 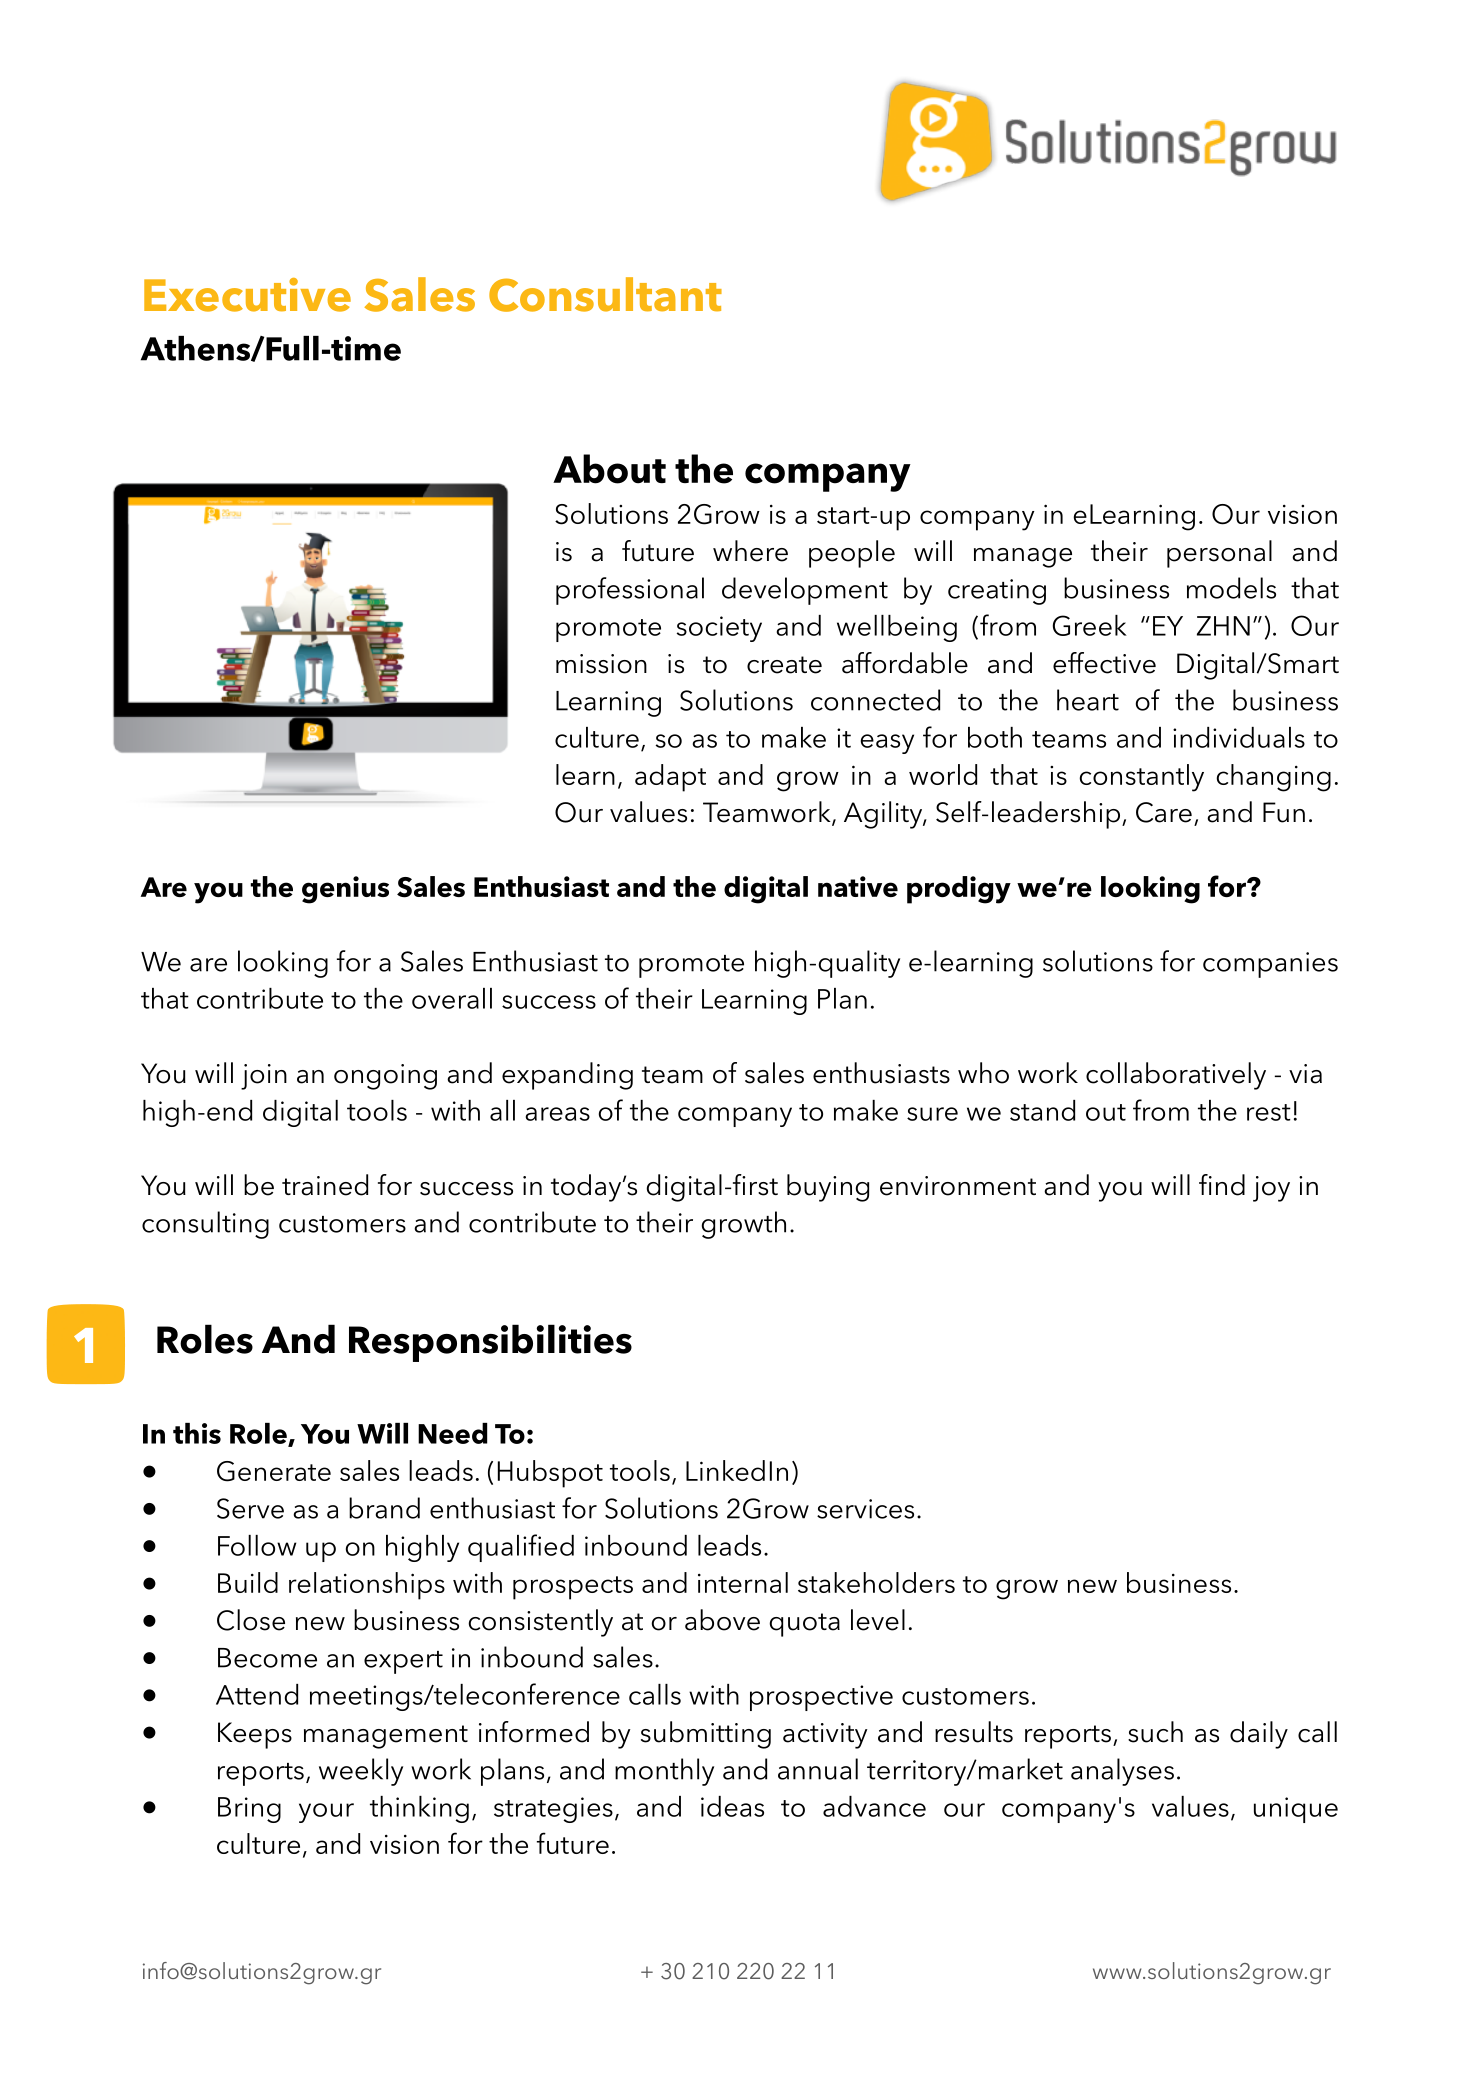 I want to click on Executive, so click(x=247, y=295).
